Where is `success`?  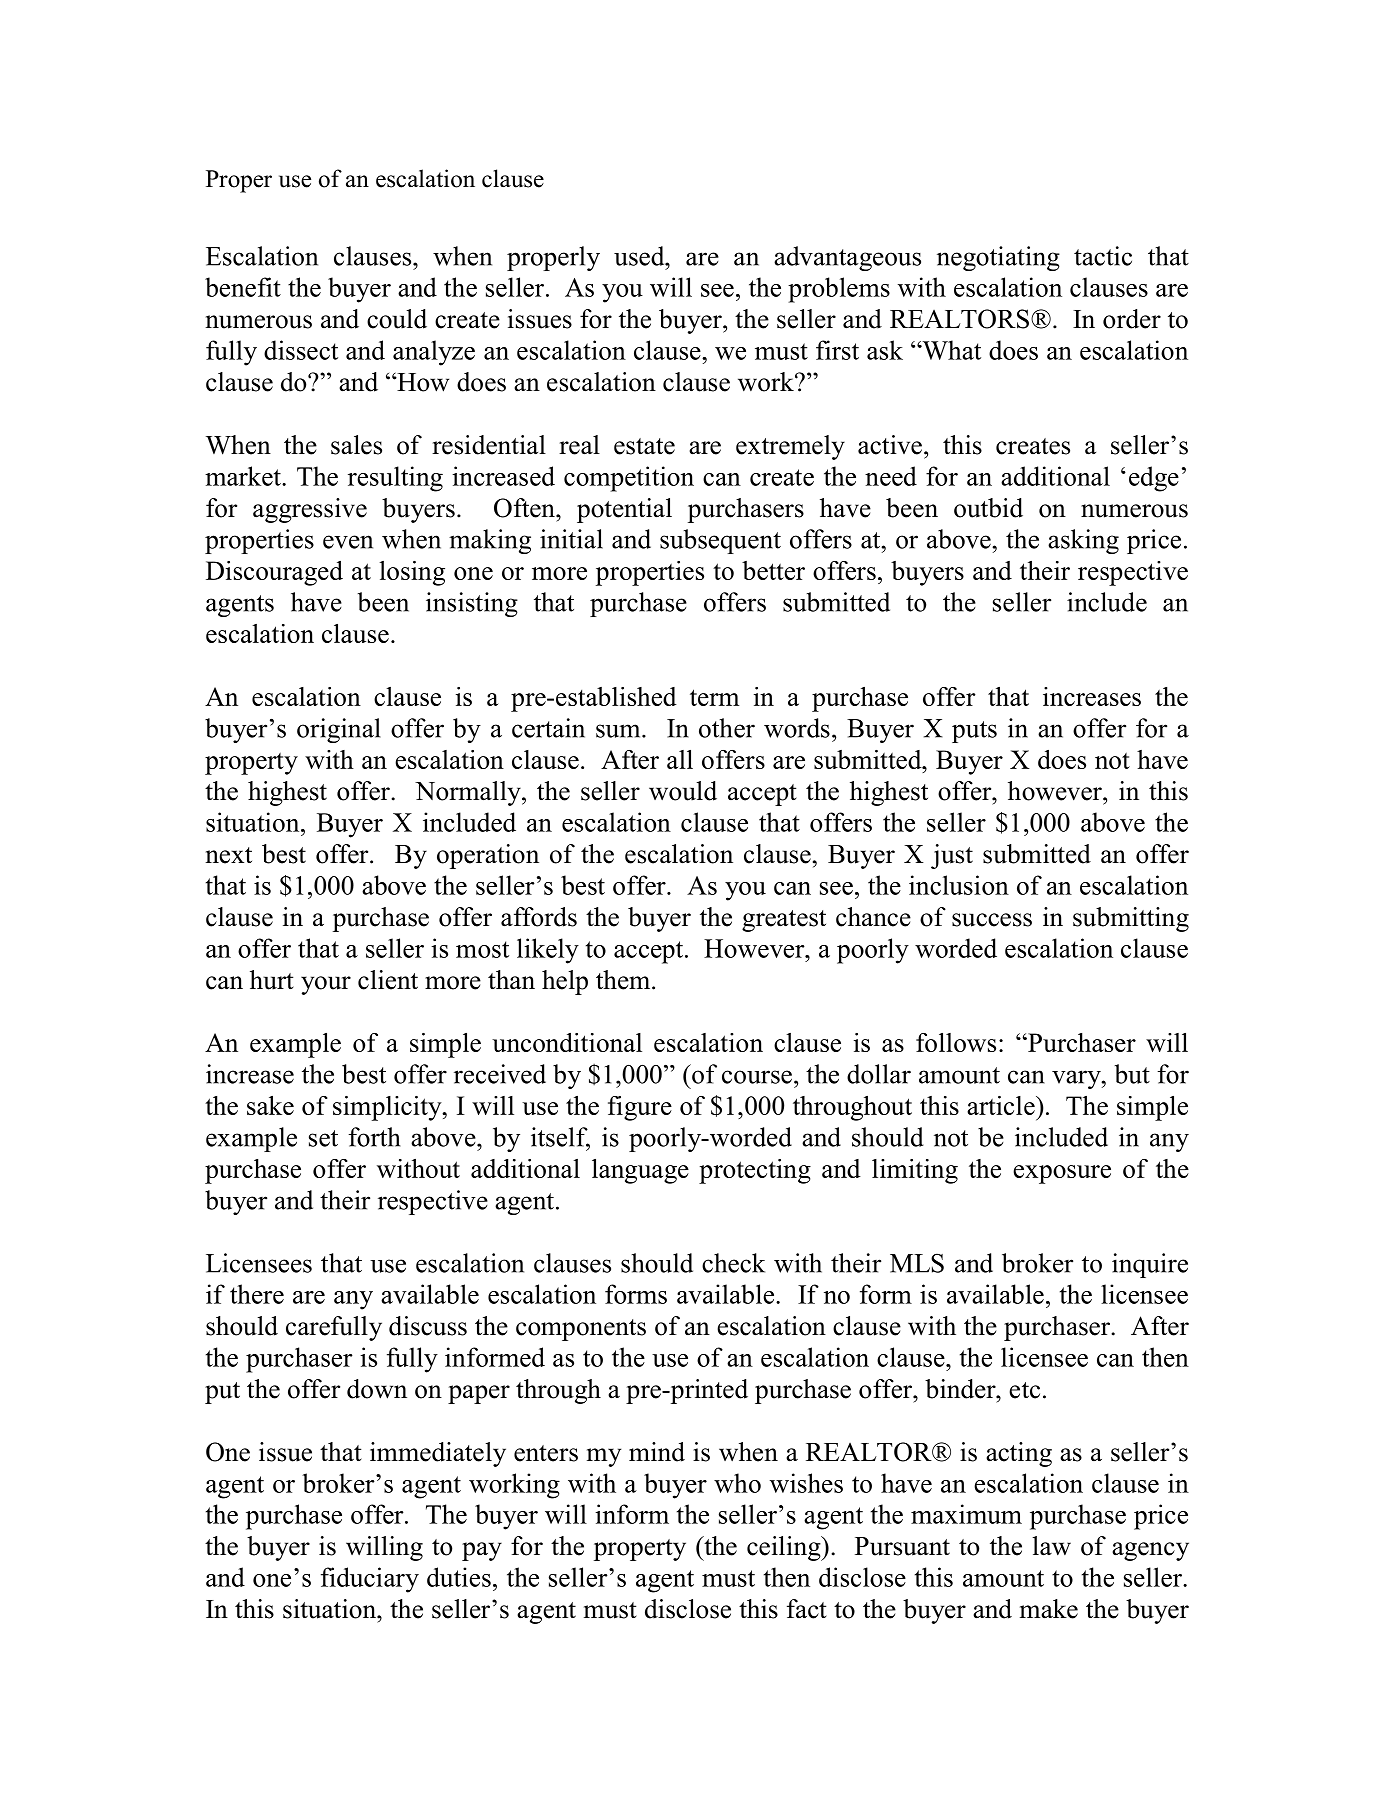 success is located at coordinates (992, 920).
